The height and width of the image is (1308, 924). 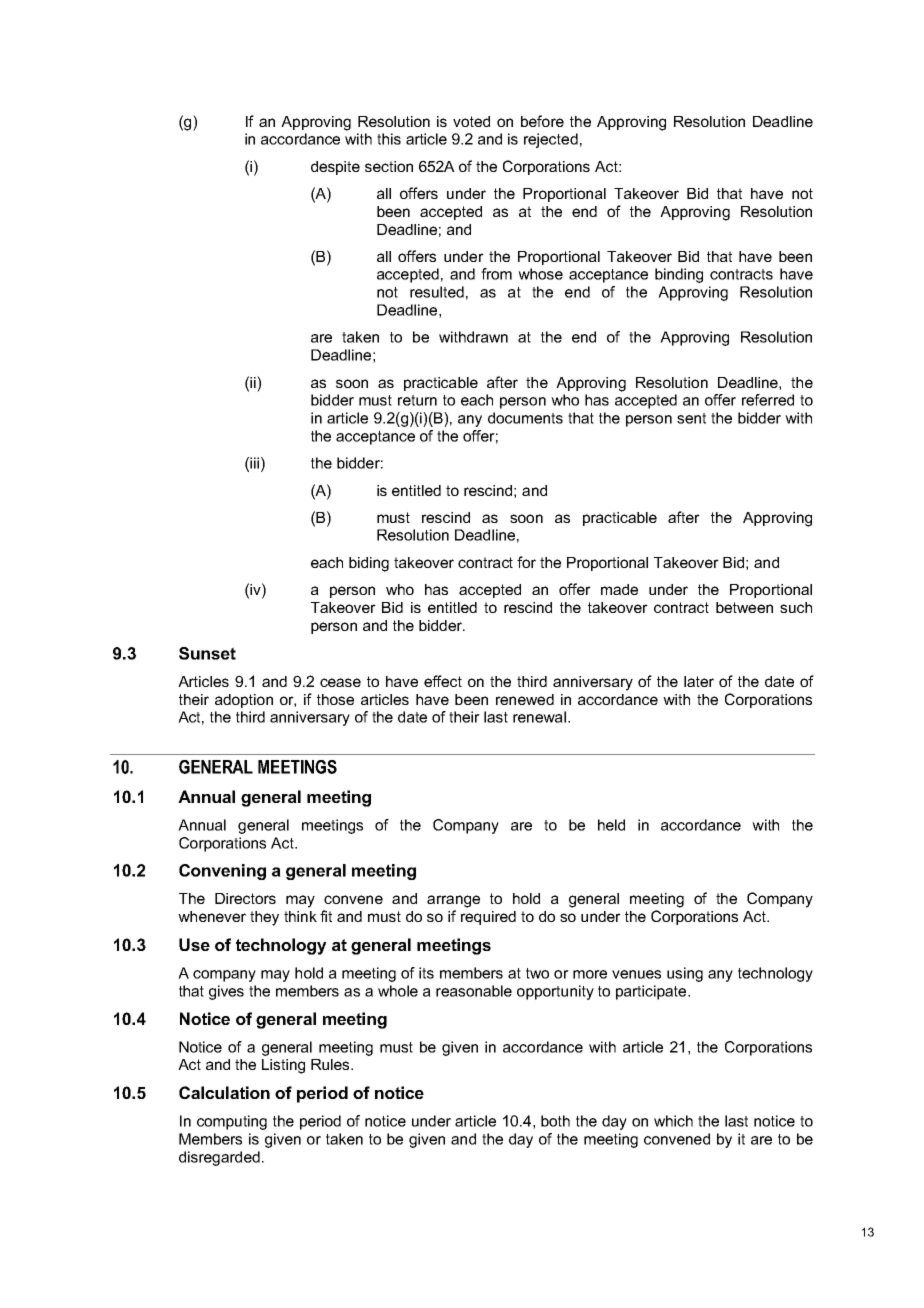 I want to click on computing, so click(x=232, y=1122).
